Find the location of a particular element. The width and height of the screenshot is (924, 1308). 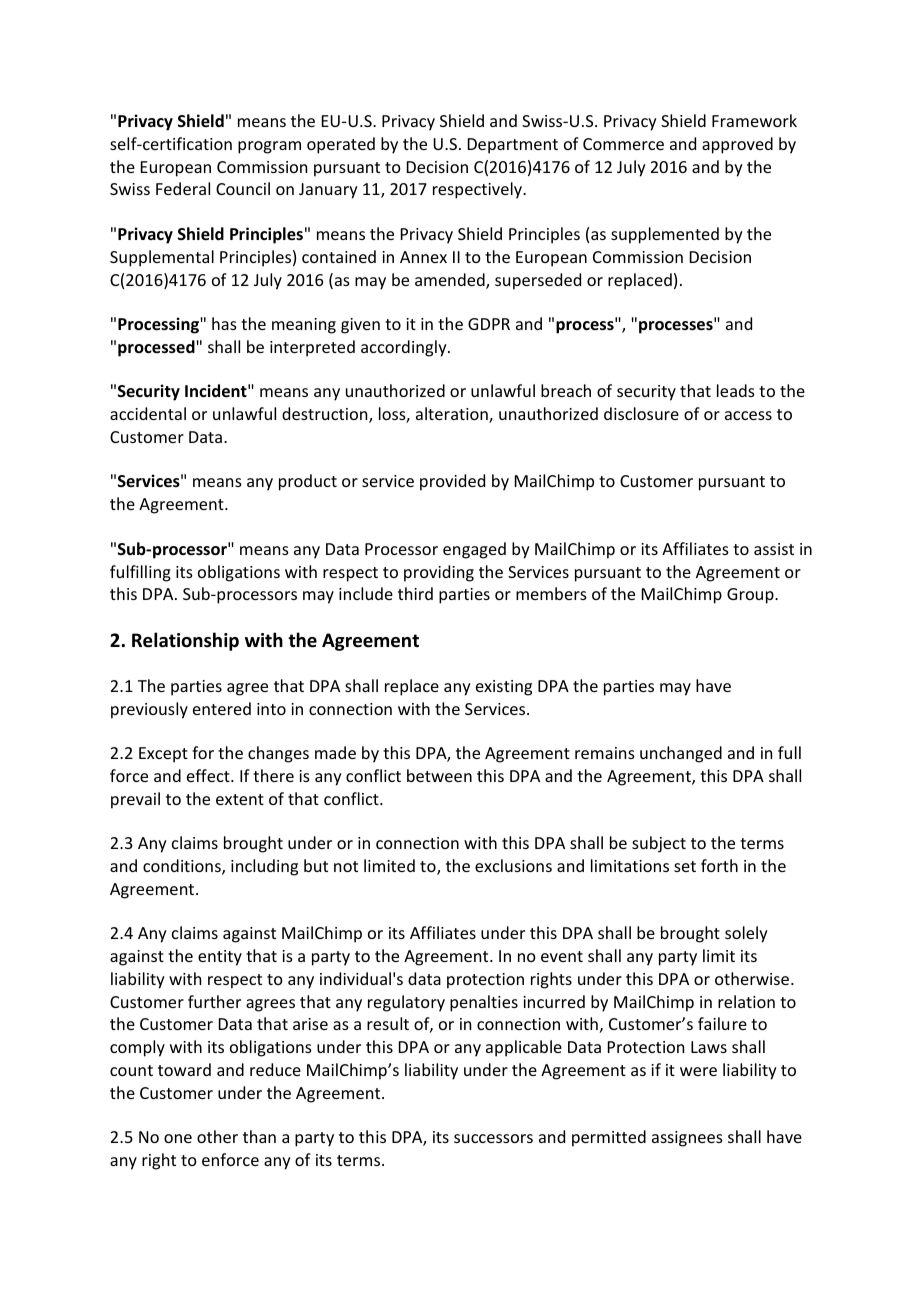

fulfilling is located at coordinates (140, 573).
